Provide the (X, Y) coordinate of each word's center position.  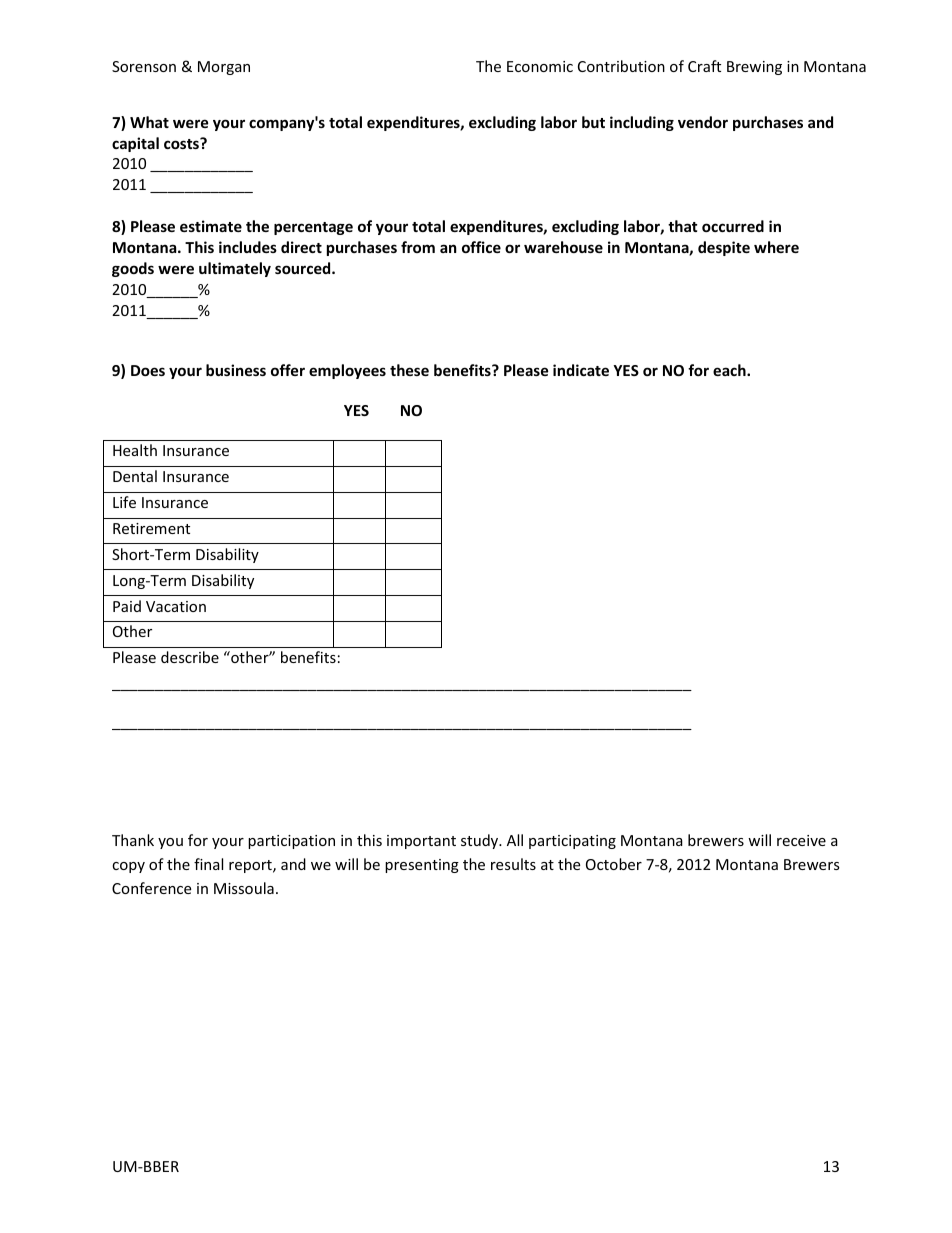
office (481, 247)
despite (724, 248)
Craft (704, 66)
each (730, 370)
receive (801, 840)
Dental (135, 476)
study (481, 841)
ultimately (235, 269)
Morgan (224, 68)
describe (190, 657)
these (409, 370)
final (208, 864)
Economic (540, 66)
